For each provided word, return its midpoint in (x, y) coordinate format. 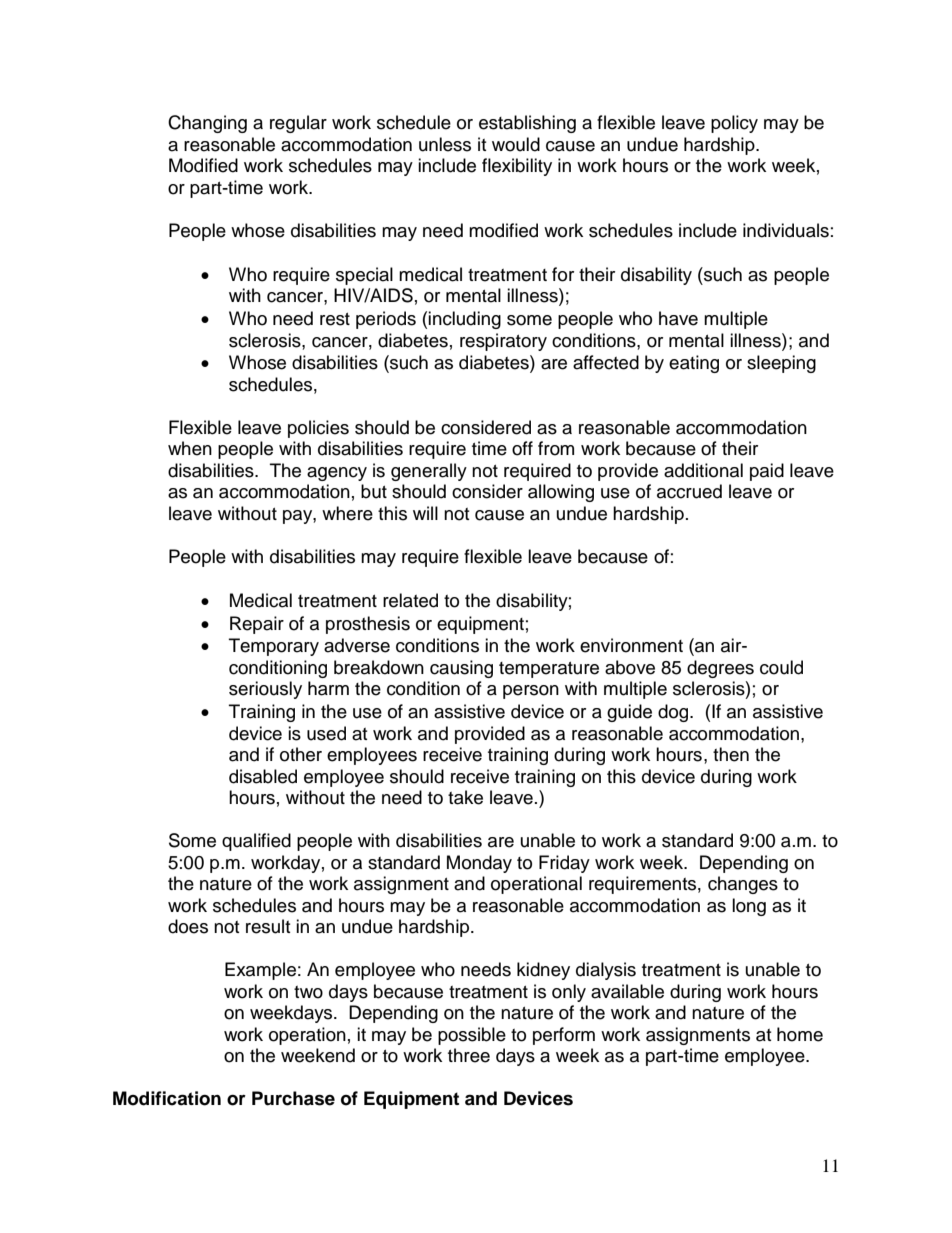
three (469, 1055)
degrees (720, 669)
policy (734, 124)
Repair (257, 625)
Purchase (293, 1098)
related (410, 600)
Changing (207, 124)
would (516, 144)
